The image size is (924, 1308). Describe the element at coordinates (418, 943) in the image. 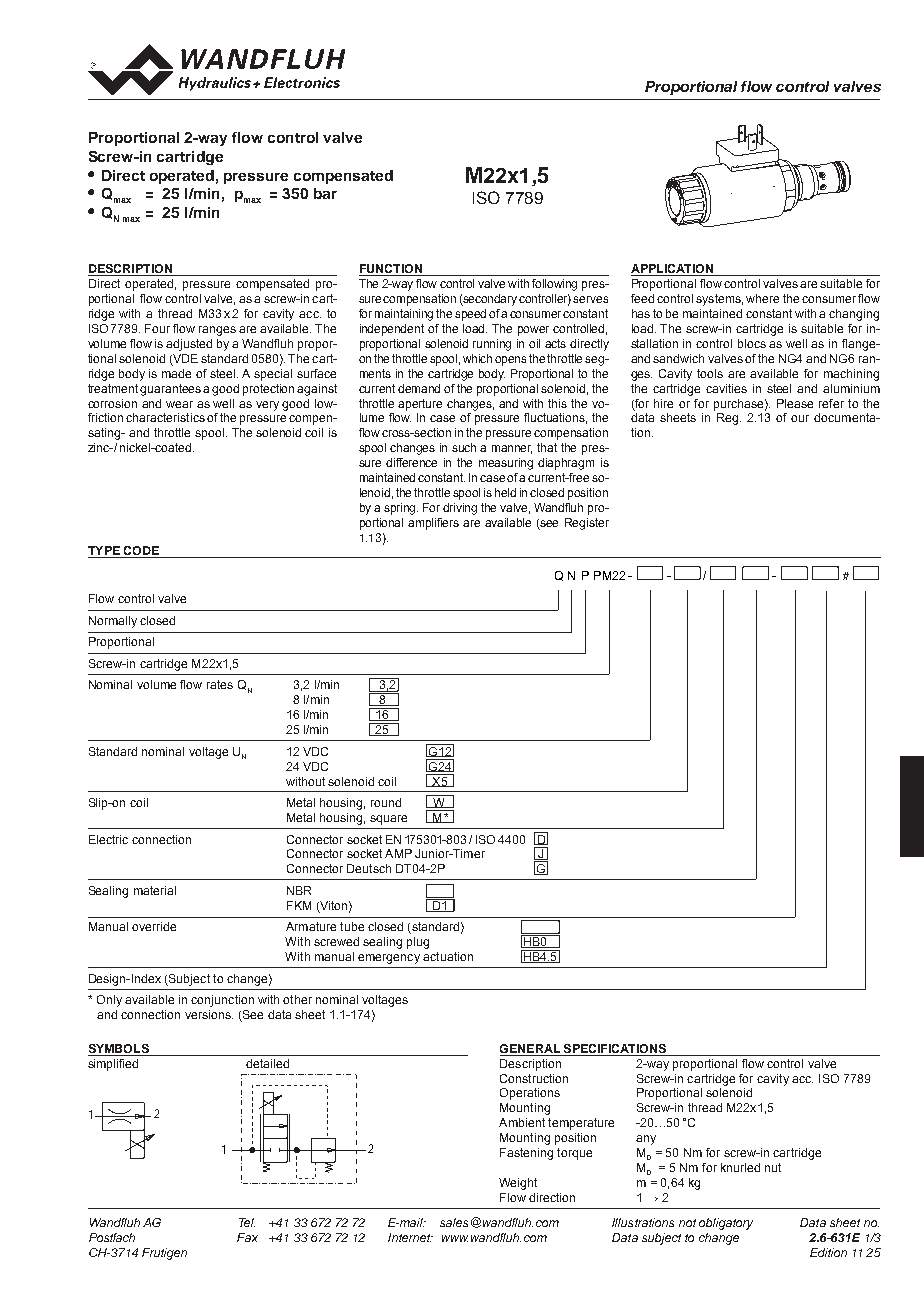

I see `plug` at that location.
